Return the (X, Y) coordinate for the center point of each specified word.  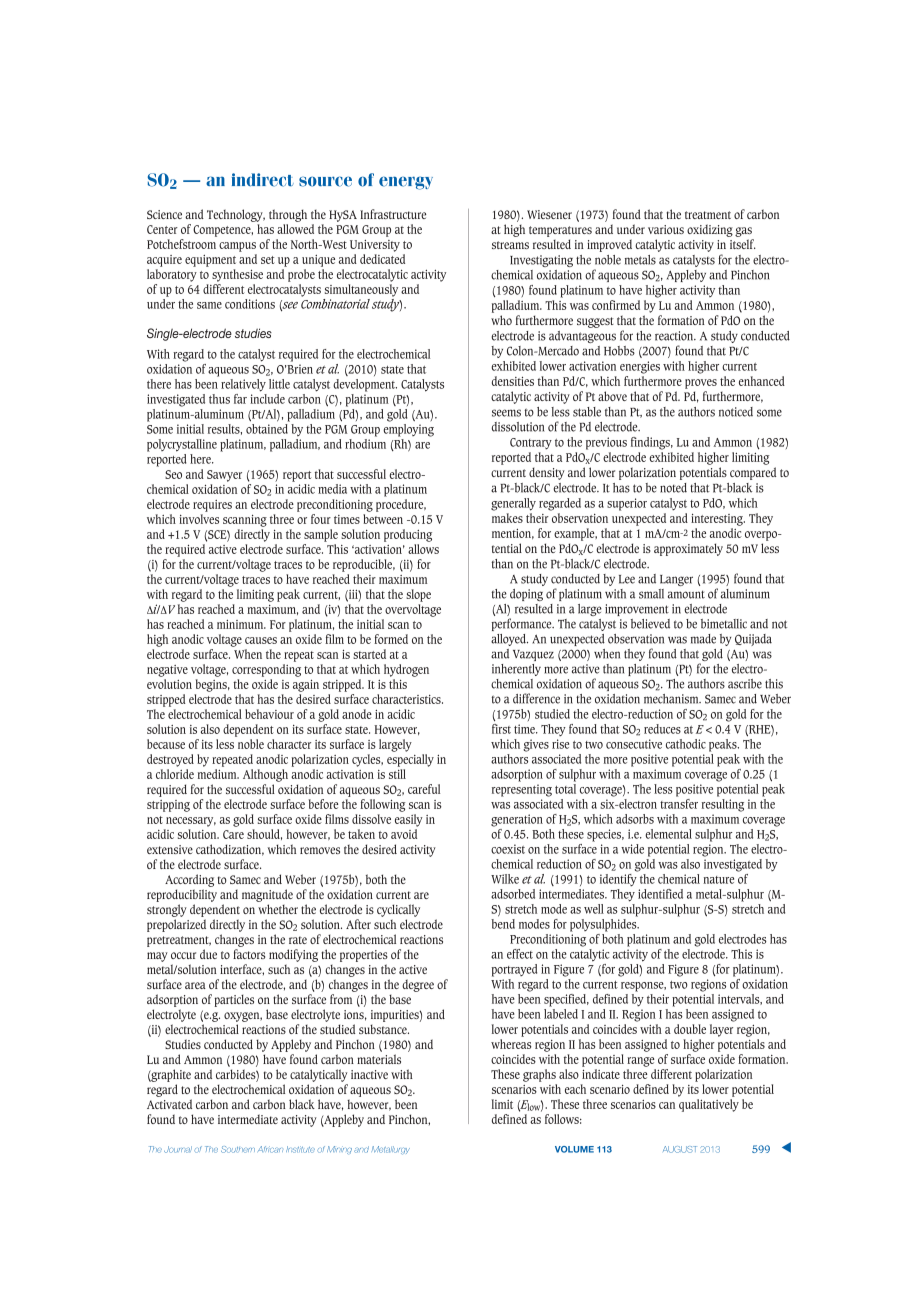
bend (503, 922)
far (240, 399)
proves (701, 384)
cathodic (686, 744)
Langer (676, 580)
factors (249, 954)
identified (660, 894)
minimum (241, 624)
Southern (238, 1149)
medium (218, 774)
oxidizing (710, 230)
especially (410, 760)
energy (406, 183)
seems (506, 413)
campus (237, 247)
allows (423, 549)
